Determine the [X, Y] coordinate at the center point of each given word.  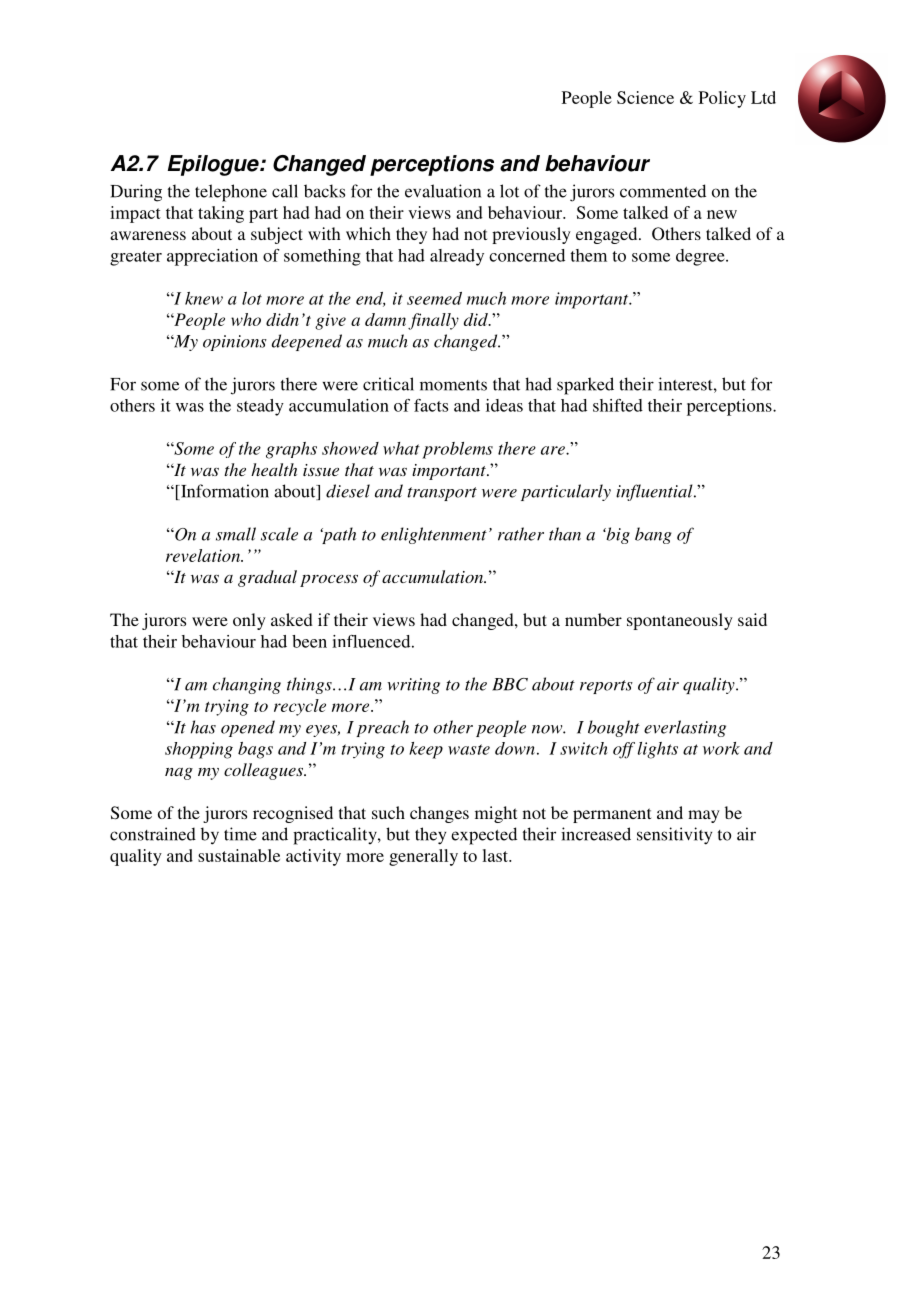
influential [655, 492]
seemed [434, 298]
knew [204, 298]
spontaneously [680, 621]
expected [484, 836]
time [240, 834]
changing [247, 685]
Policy [722, 99]
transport [442, 494]
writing [413, 686]
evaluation [443, 191]
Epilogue [214, 165]
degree [701, 257]
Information [224, 492]
